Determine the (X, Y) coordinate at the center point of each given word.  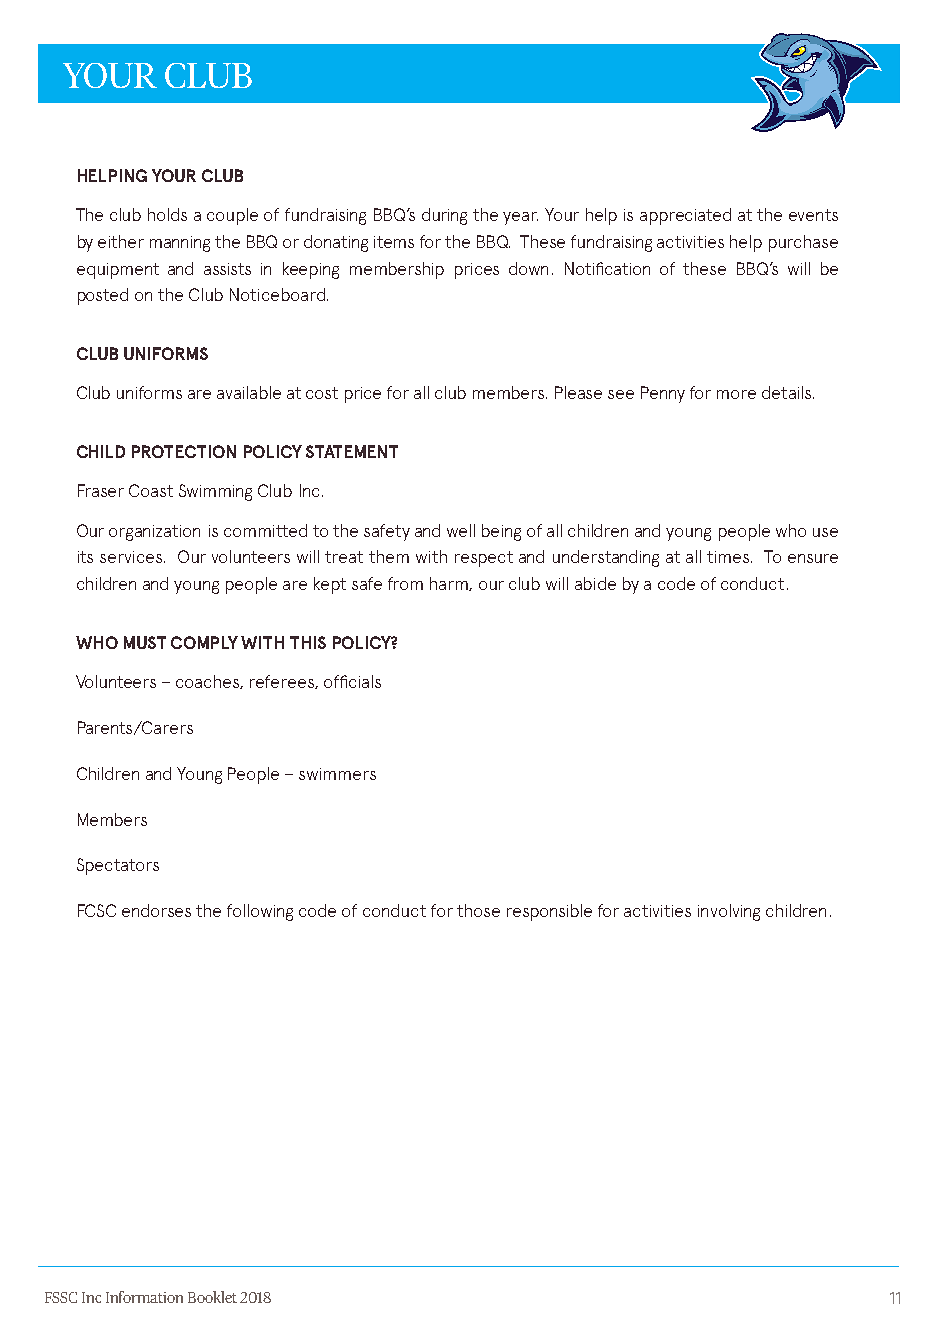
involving (729, 912)
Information (144, 1297)
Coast (151, 490)
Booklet (212, 1297)
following (260, 912)
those (478, 910)
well (461, 530)
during (444, 216)
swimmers (337, 774)
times (728, 557)
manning (180, 244)
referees (283, 682)
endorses (156, 910)
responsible (549, 912)
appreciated (685, 216)
